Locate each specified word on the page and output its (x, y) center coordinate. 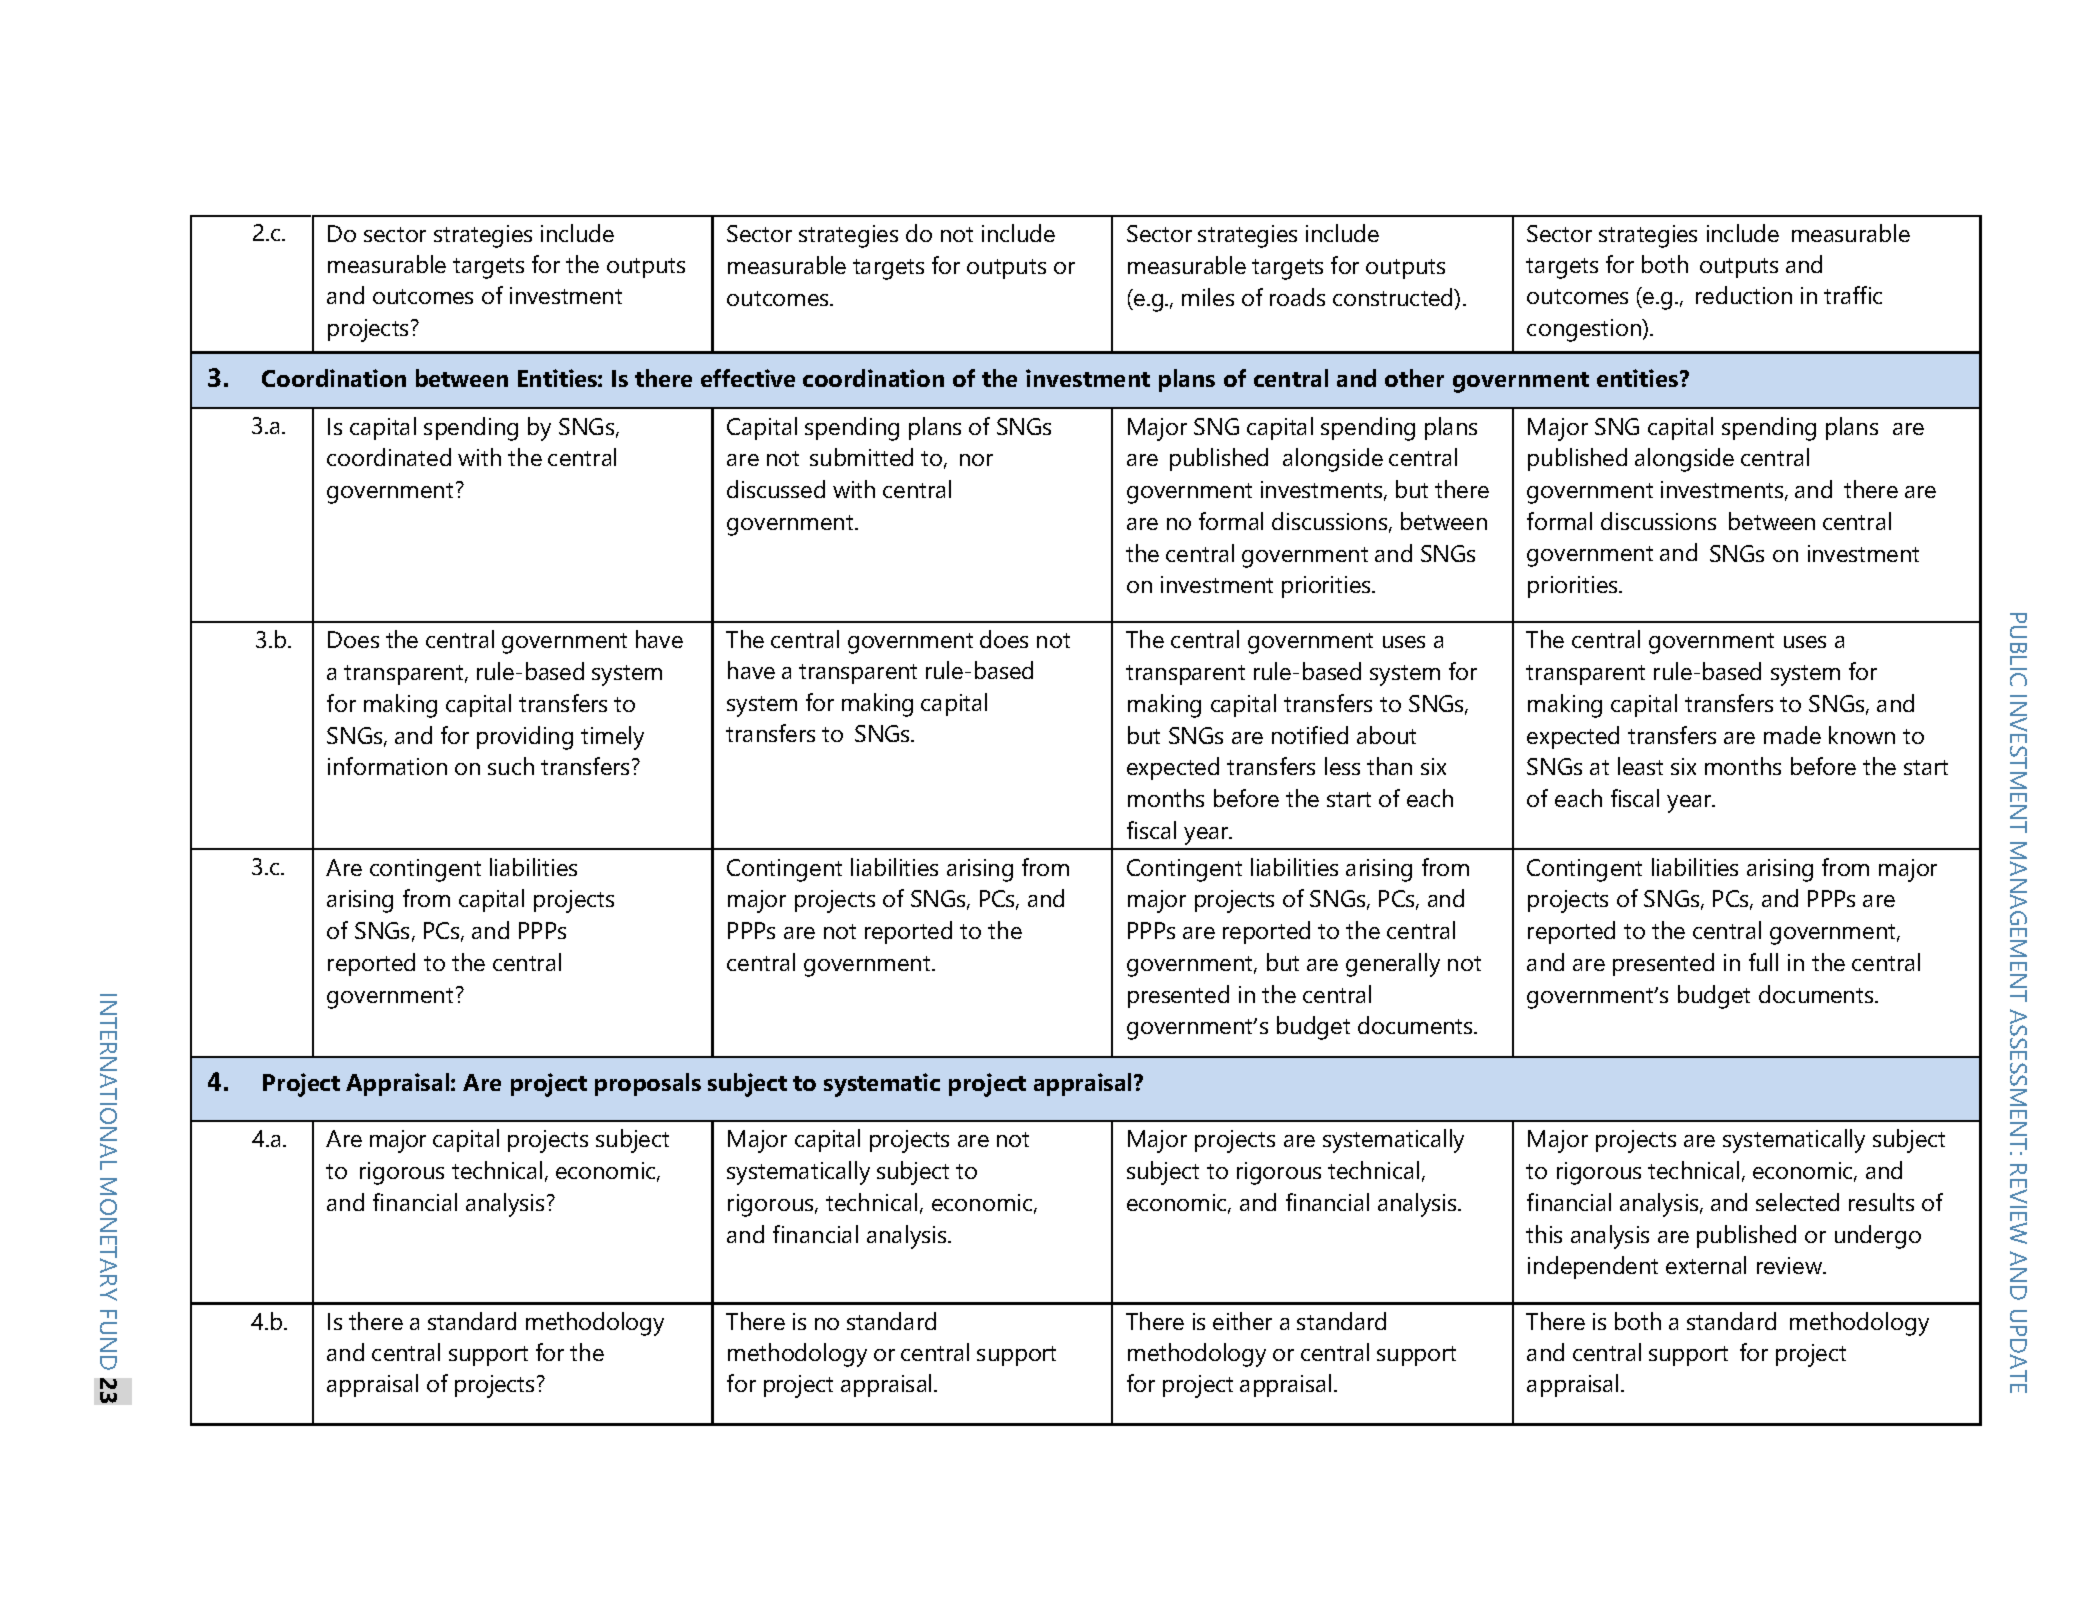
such (511, 766)
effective (748, 378)
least (1640, 766)
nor (976, 460)
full (1763, 962)
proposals (648, 1084)
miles (1208, 297)
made (1792, 735)
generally (1393, 965)
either (1242, 1321)
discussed (776, 489)
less (1342, 766)
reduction (1744, 295)
